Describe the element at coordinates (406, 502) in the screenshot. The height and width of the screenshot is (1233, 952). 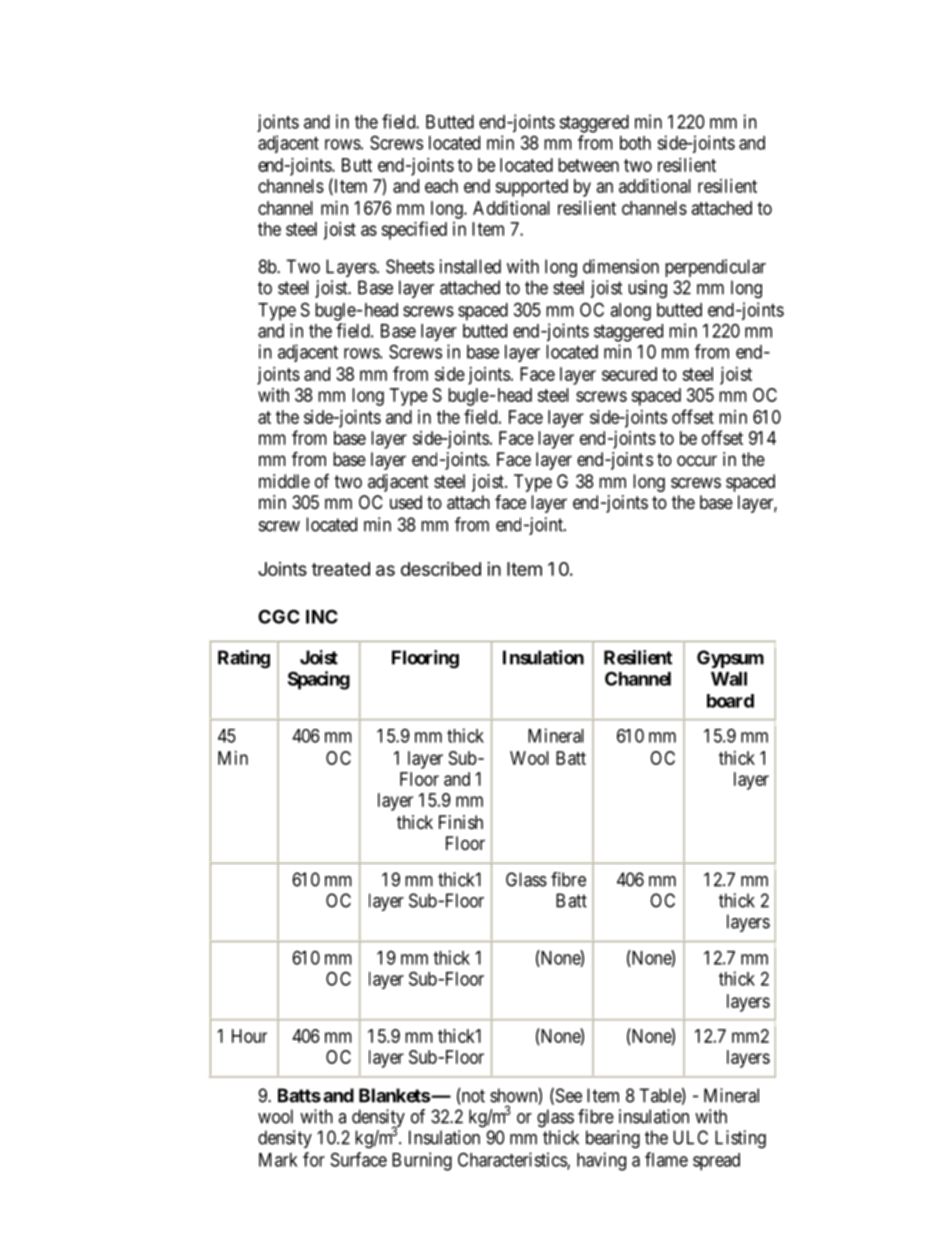
I see `used` at that location.
